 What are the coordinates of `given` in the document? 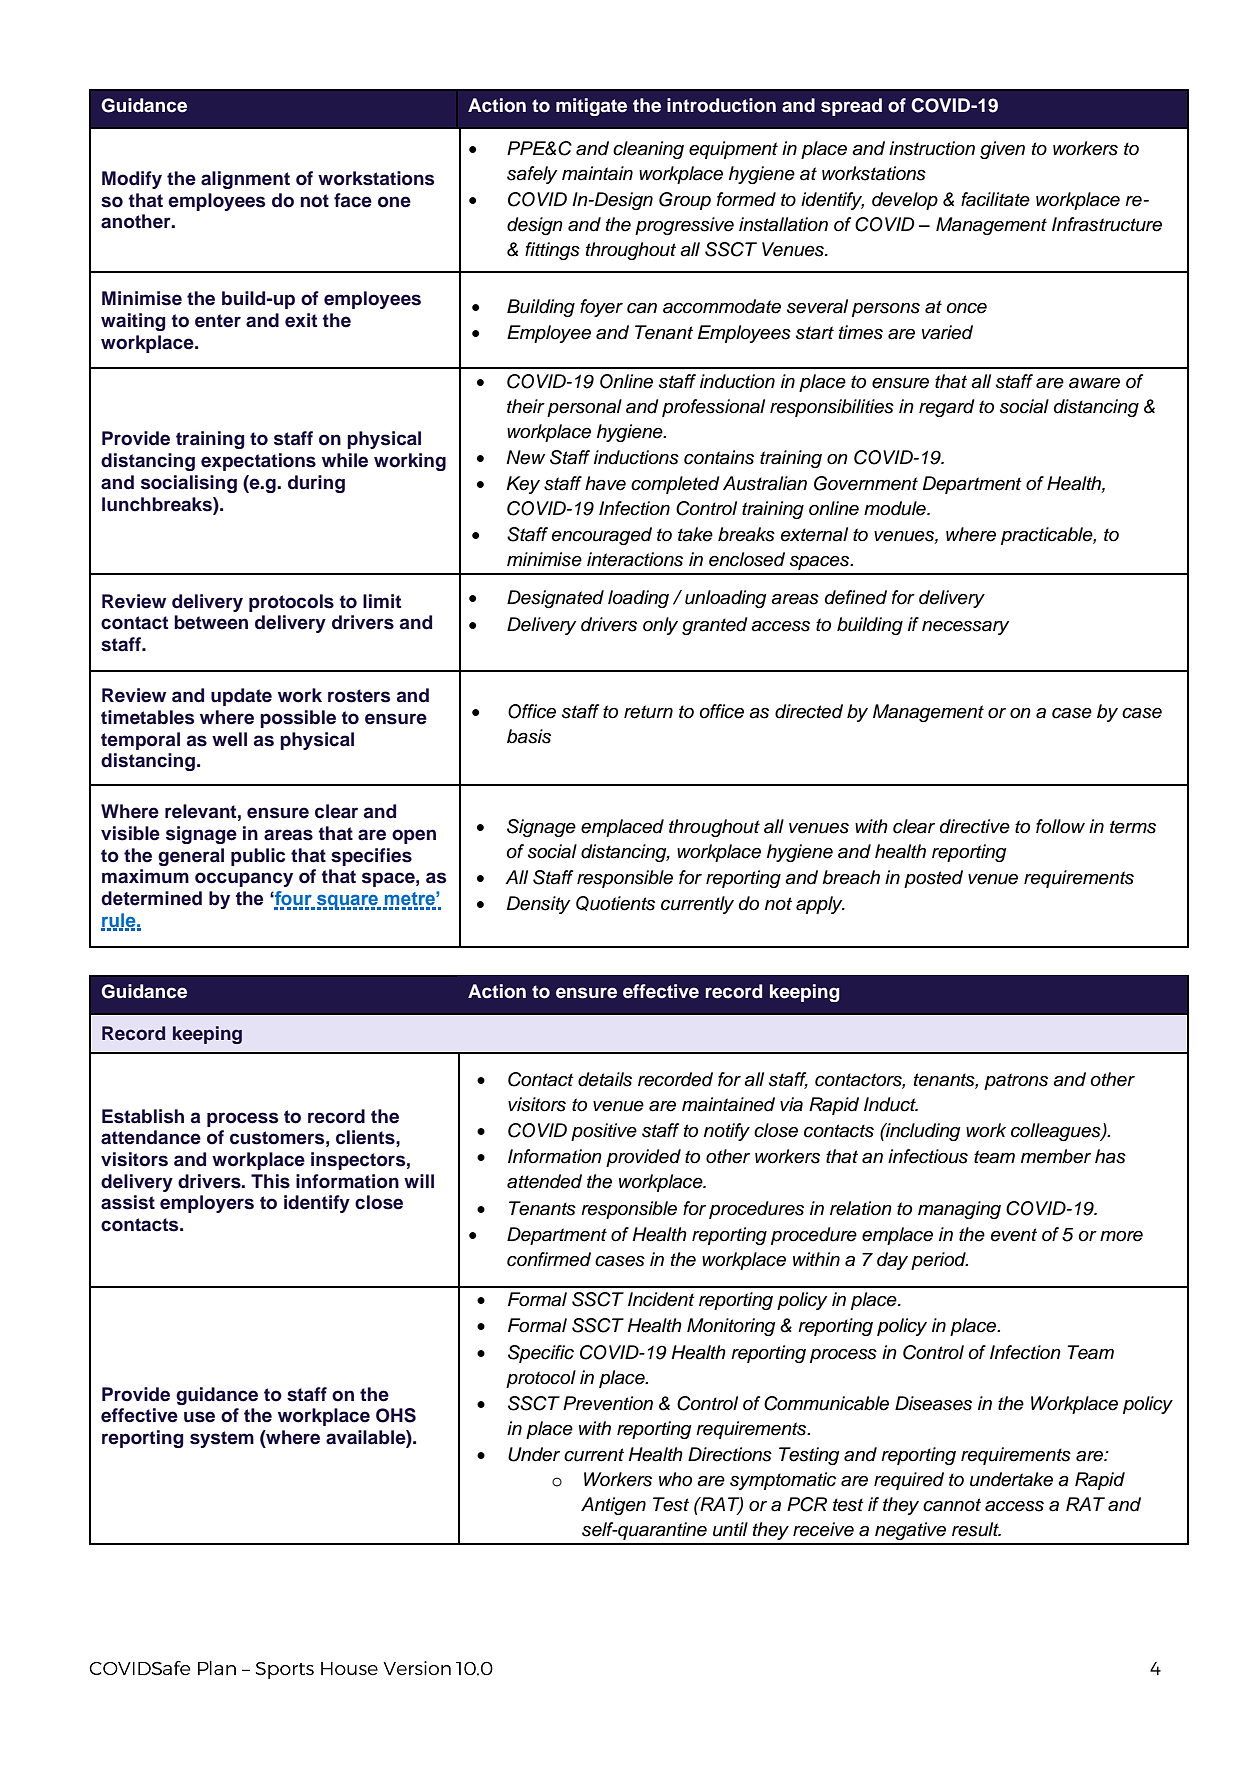 It's located at (1002, 150).
